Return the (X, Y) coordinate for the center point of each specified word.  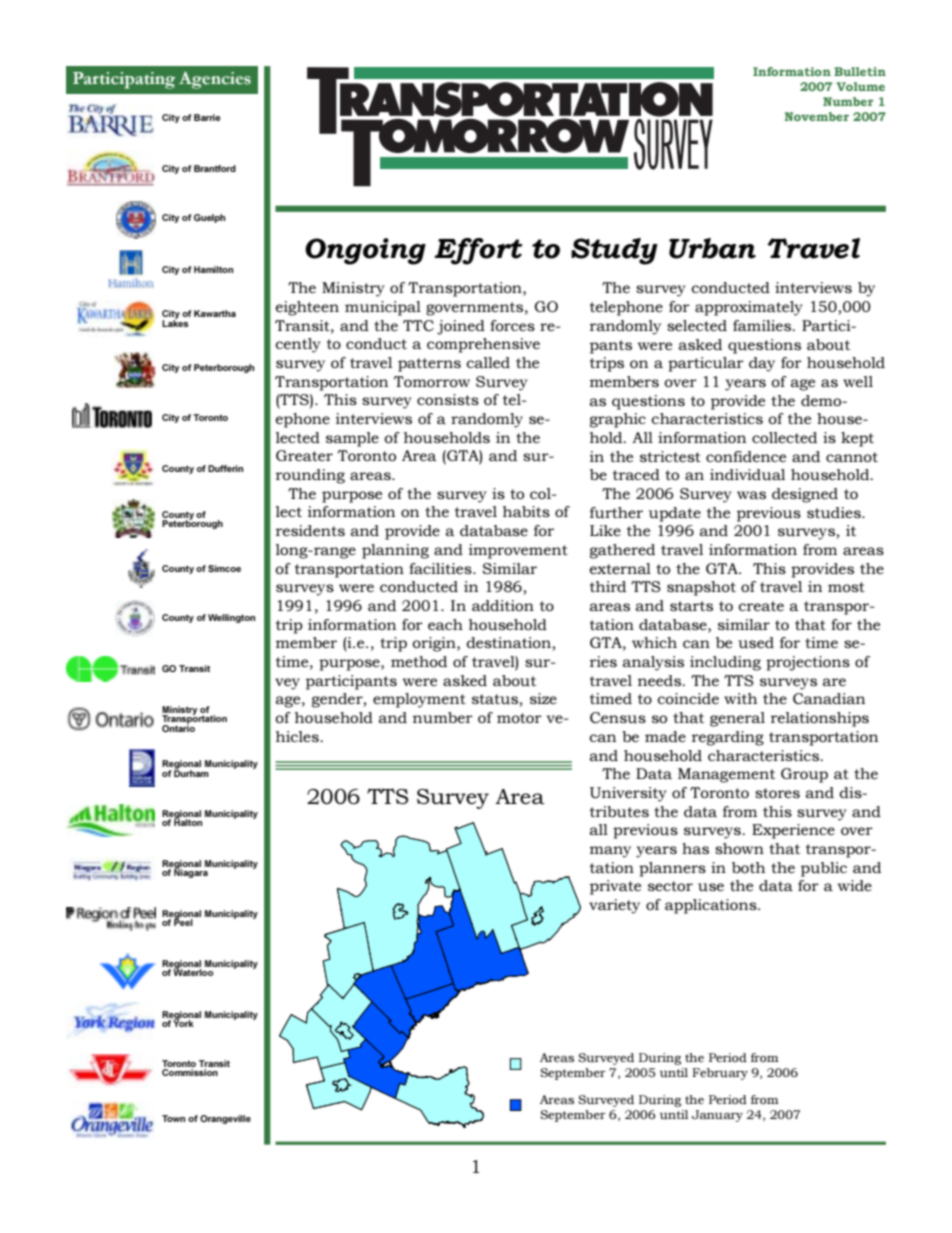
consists (448, 399)
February (720, 1074)
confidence (746, 456)
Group (804, 775)
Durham (191, 772)
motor (519, 718)
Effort (478, 251)
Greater (304, 455)
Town (173, 1118)
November (816, 116)
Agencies (215, 80)
